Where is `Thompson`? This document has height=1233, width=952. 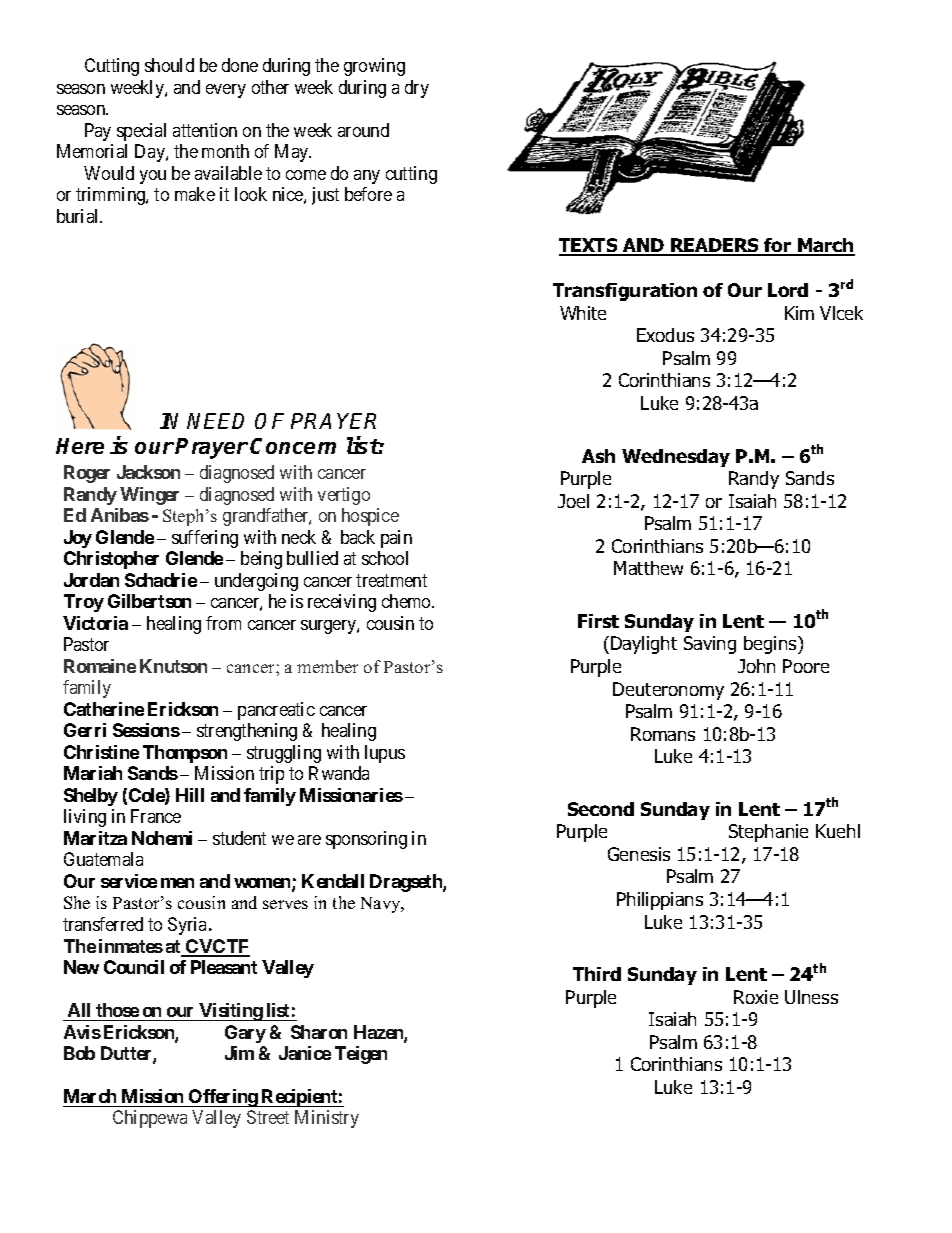
Thompson is located at coordinates (185, 754).
